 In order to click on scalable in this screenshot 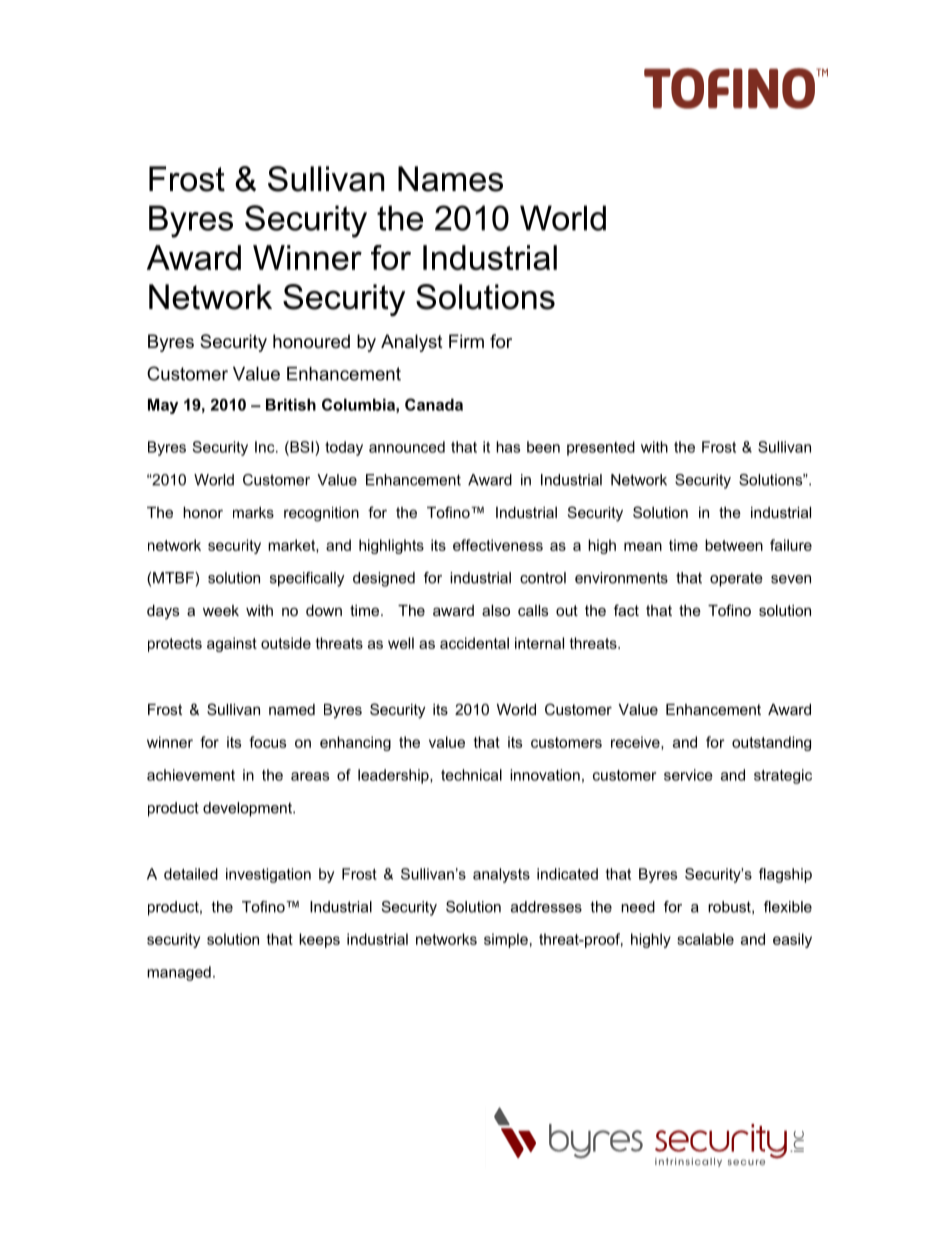, I will do `click(705, 939)`.
